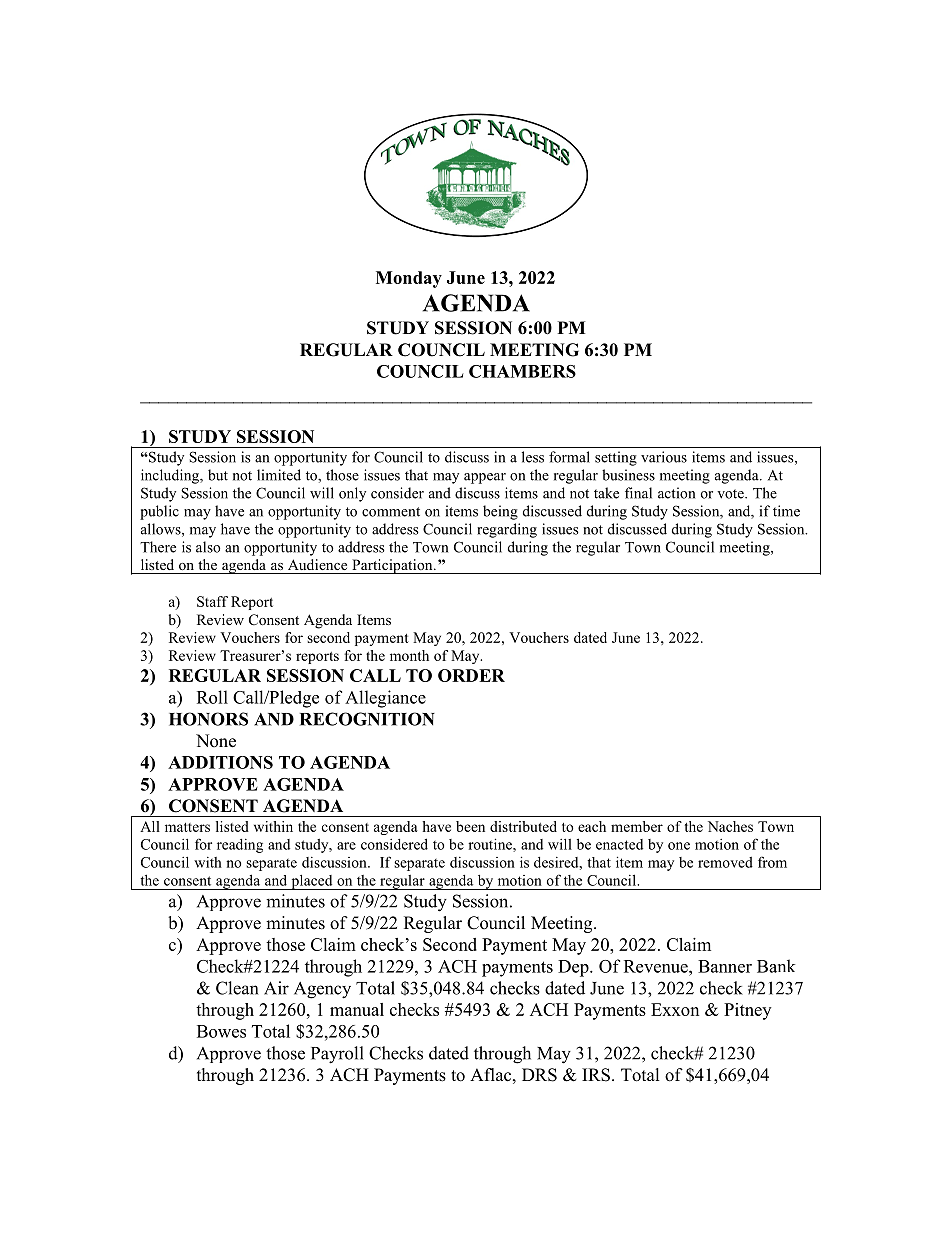 This screenshot has height=1233, width=952. I want to click on time, so click(786, 511).
